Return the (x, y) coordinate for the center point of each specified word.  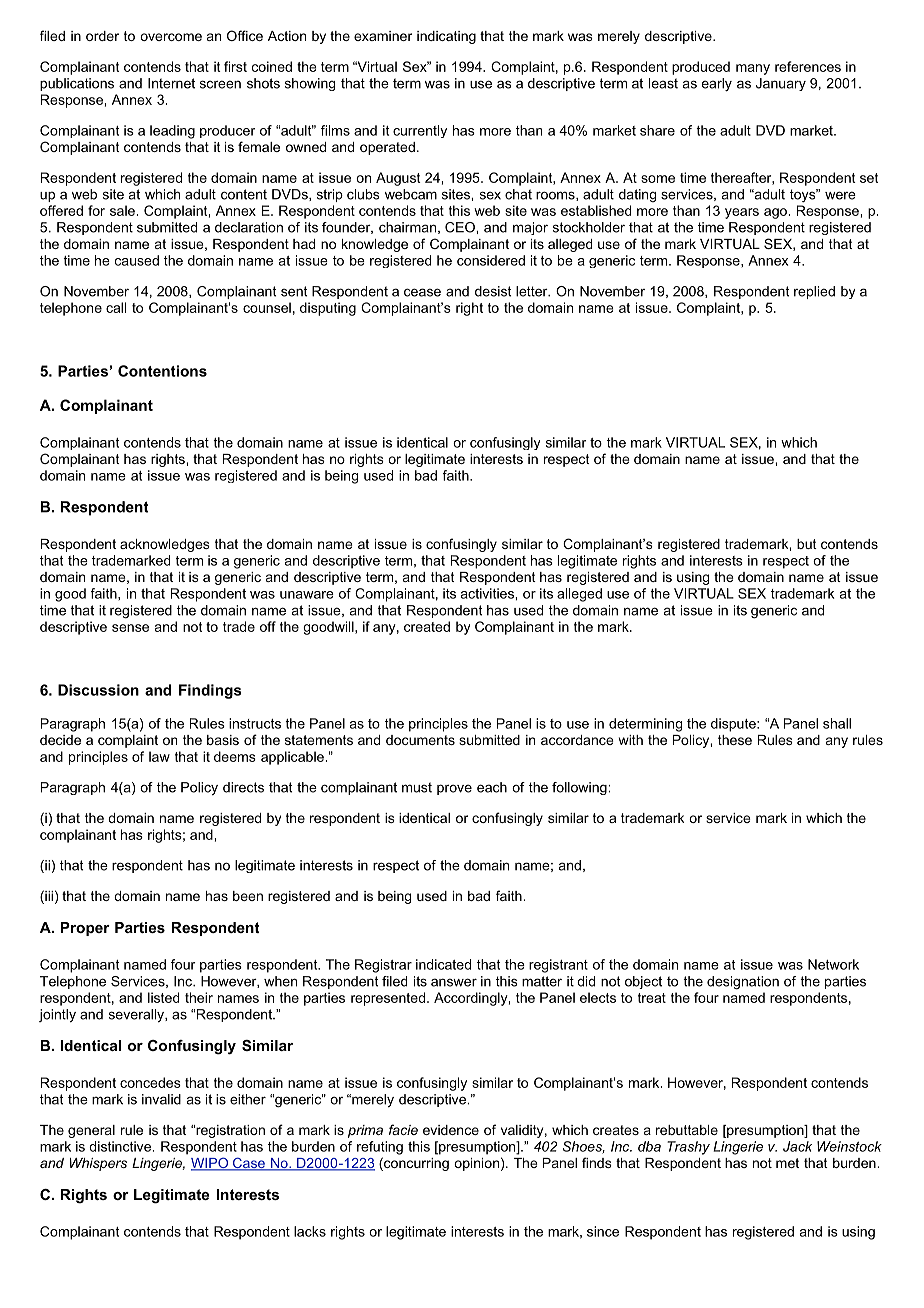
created (427, 626)
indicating (446, 37)
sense (130, 628)
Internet (171, 83)
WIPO (211, 1164)
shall (837, 723)
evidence (451, 1130)
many (753, 69)
